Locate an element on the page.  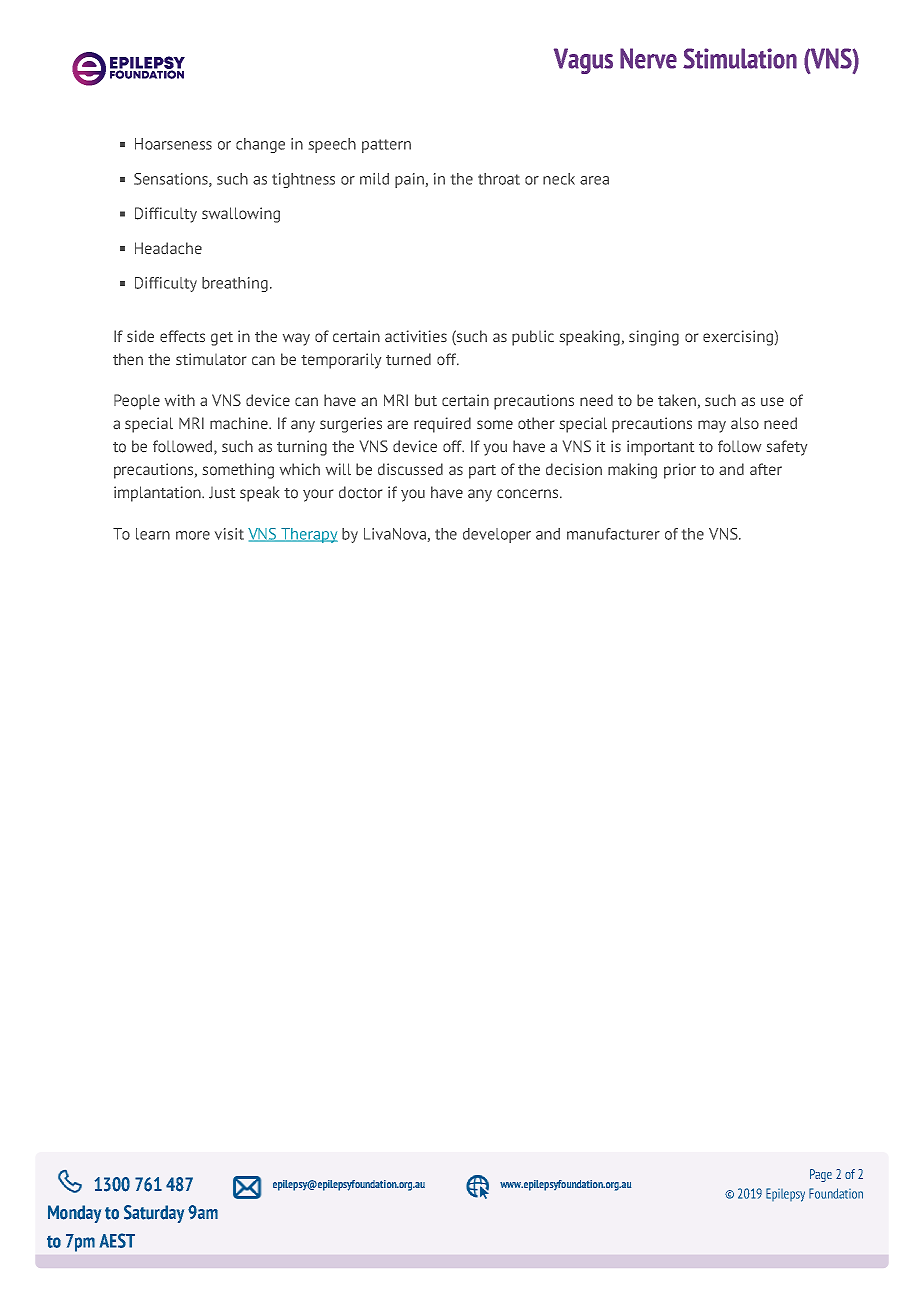
but is located at coordinates (426, 400).
